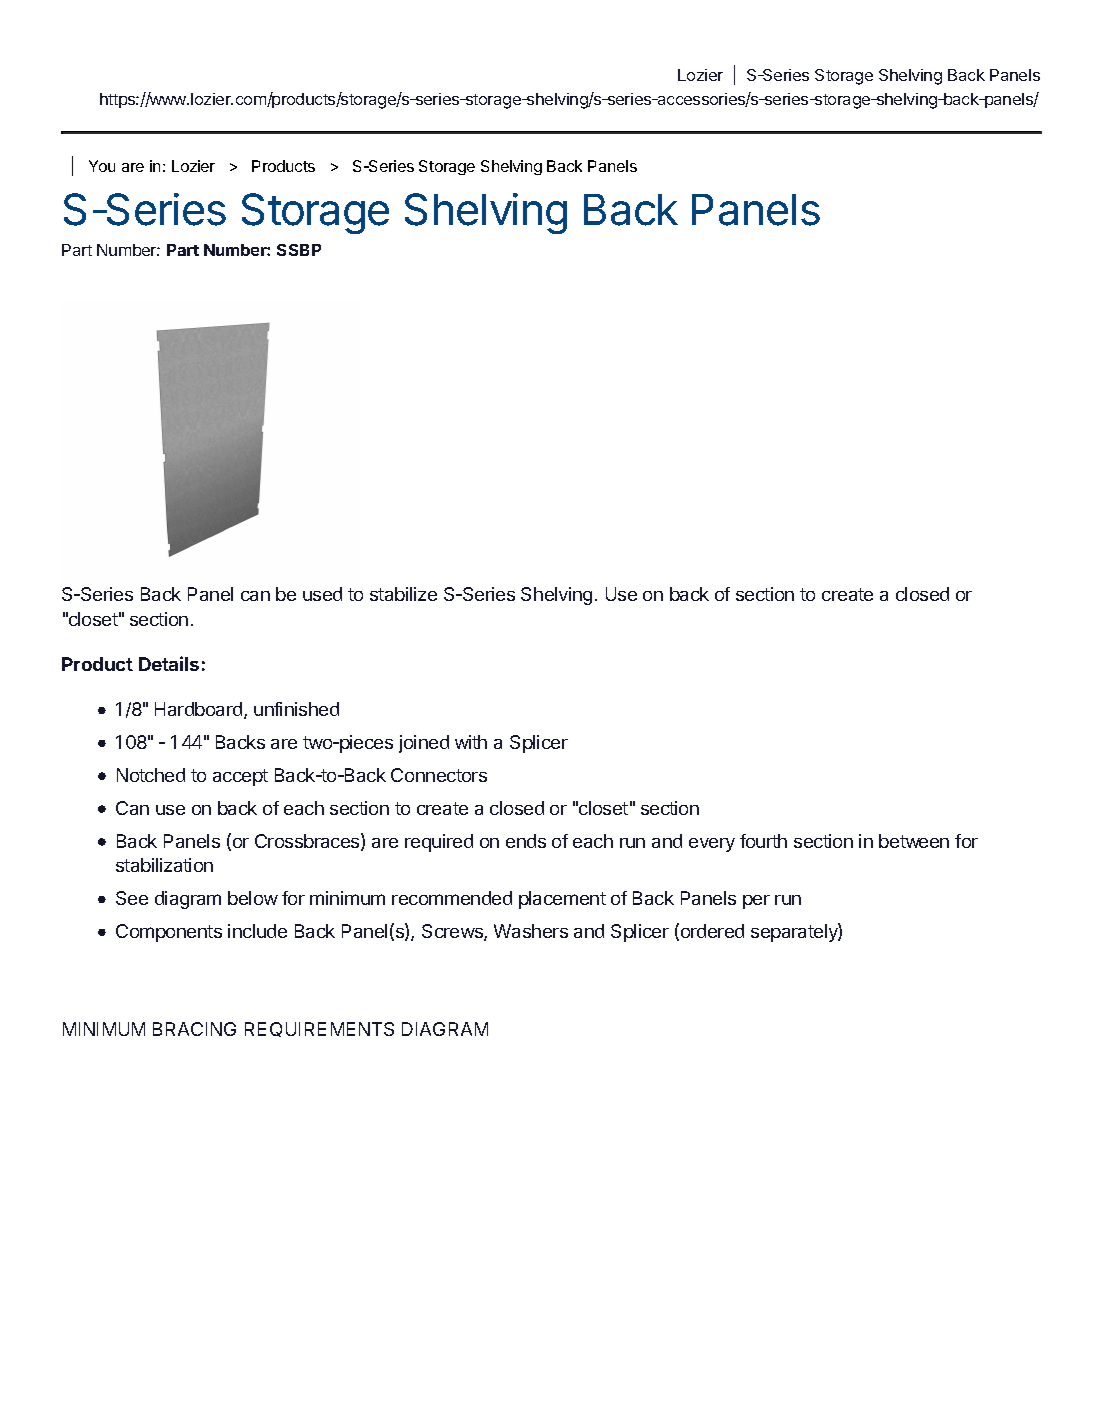  I want to click on fourth, so click(763, 841).
